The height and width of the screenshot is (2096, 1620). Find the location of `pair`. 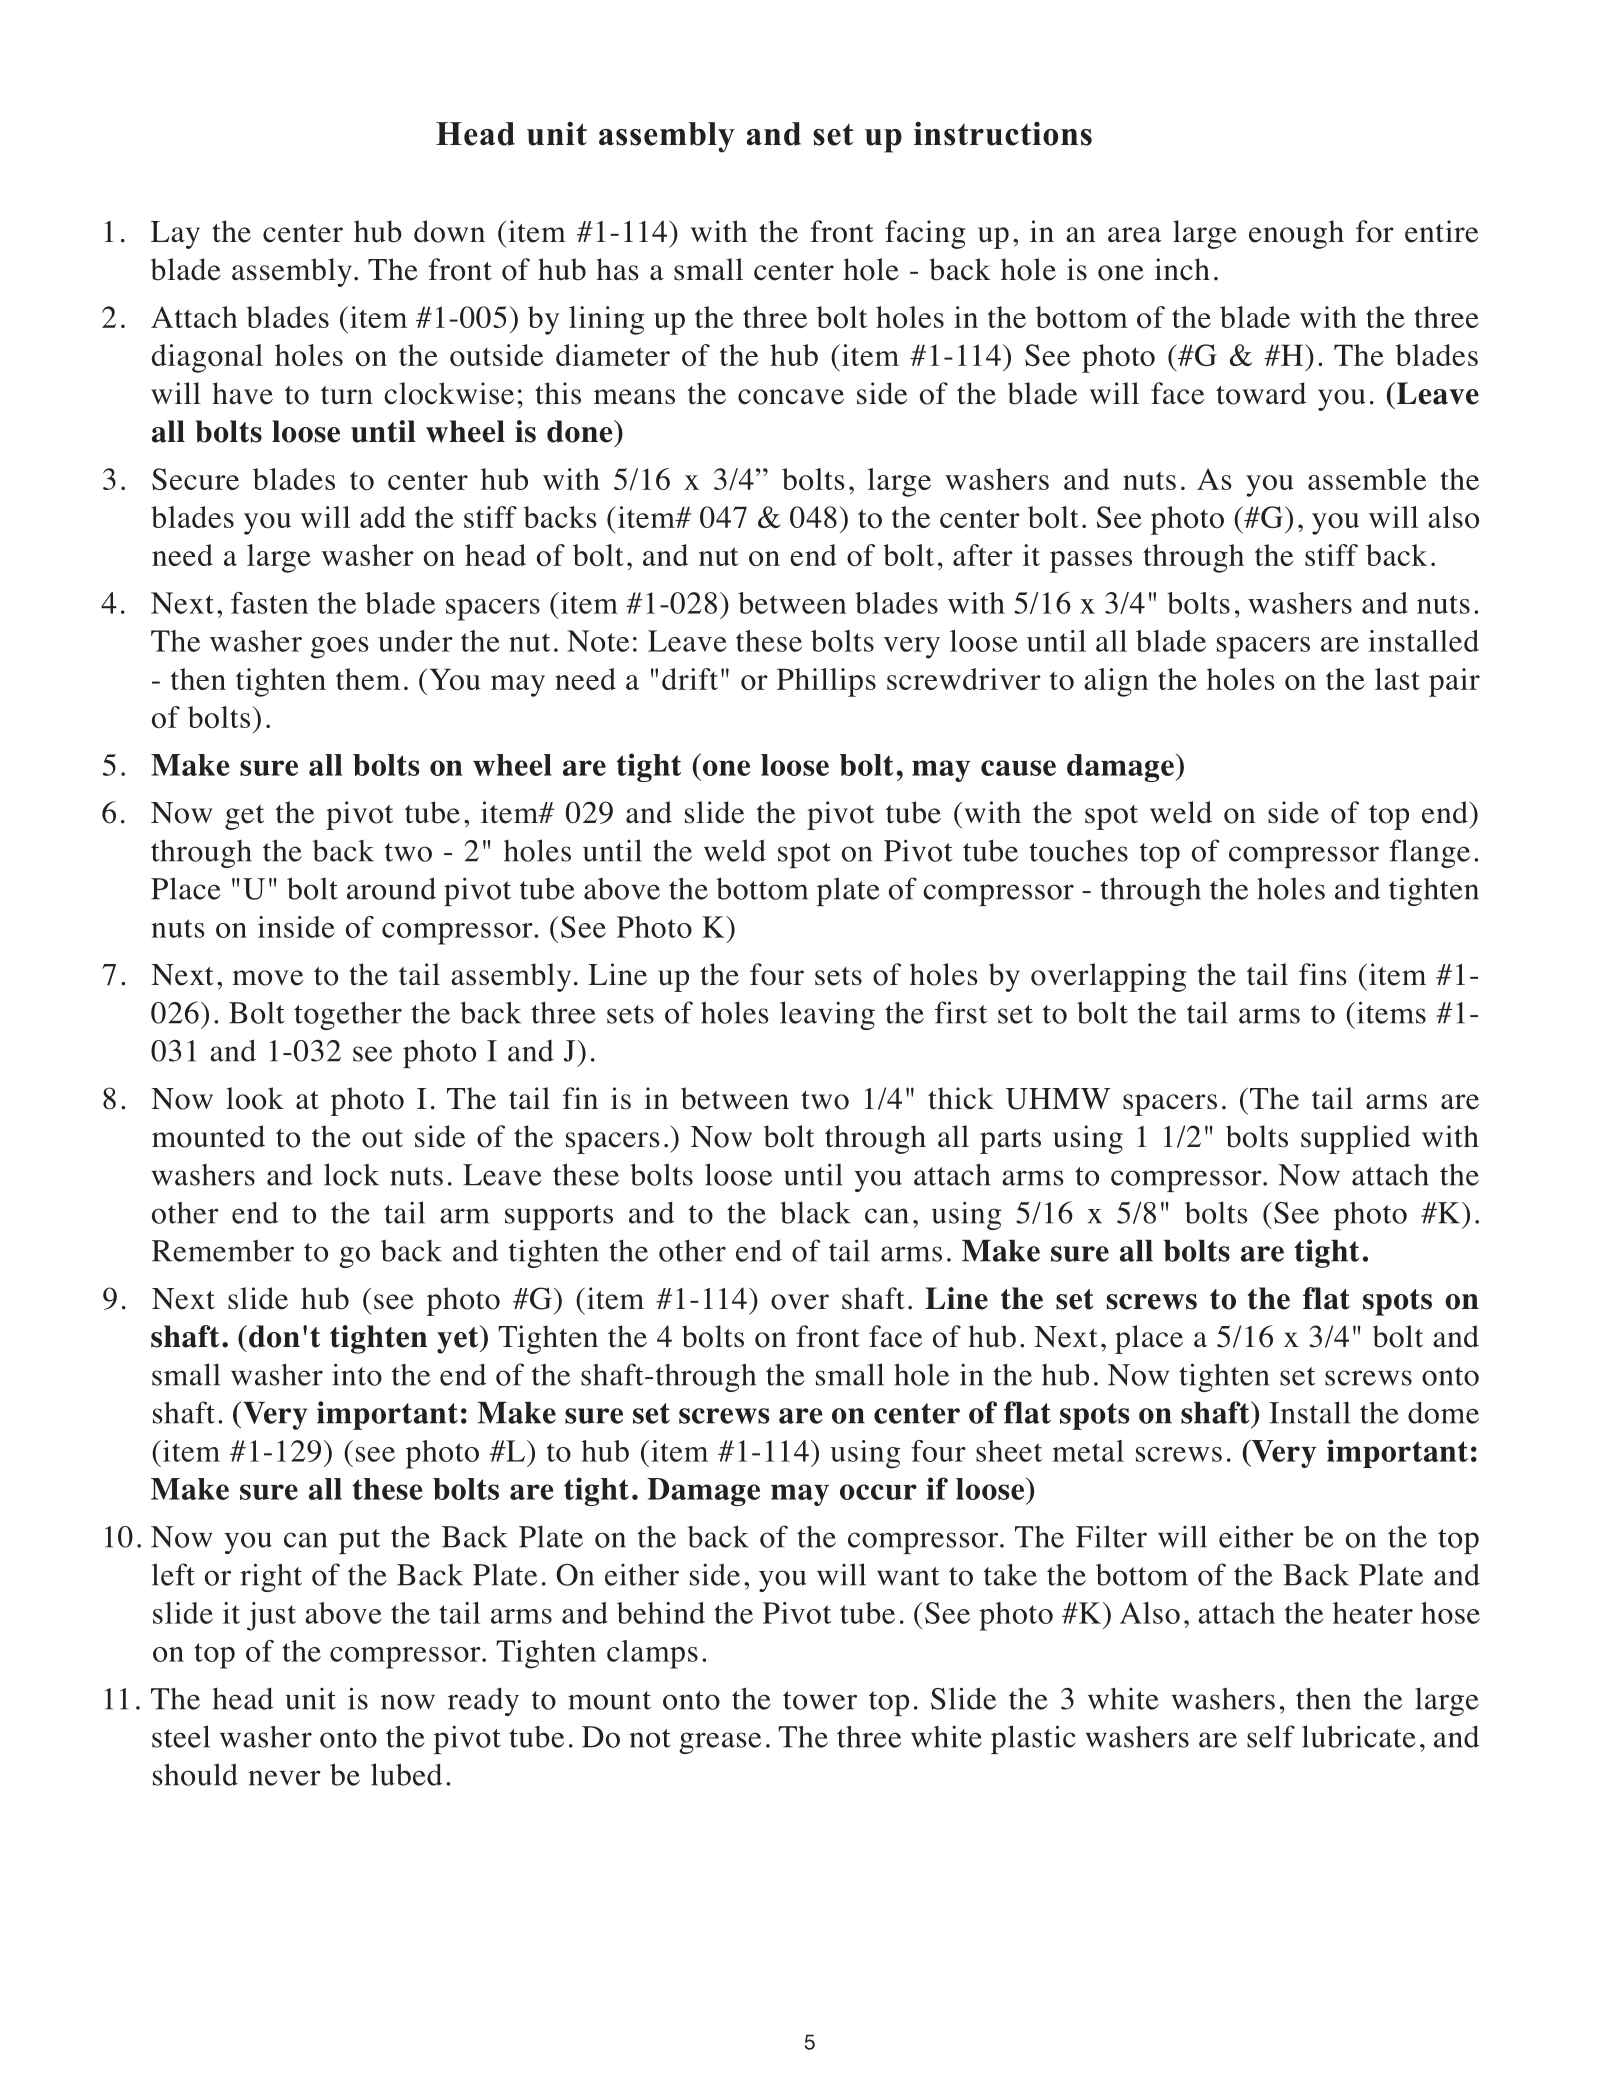

pair is located at coordinates (1454, 682).
